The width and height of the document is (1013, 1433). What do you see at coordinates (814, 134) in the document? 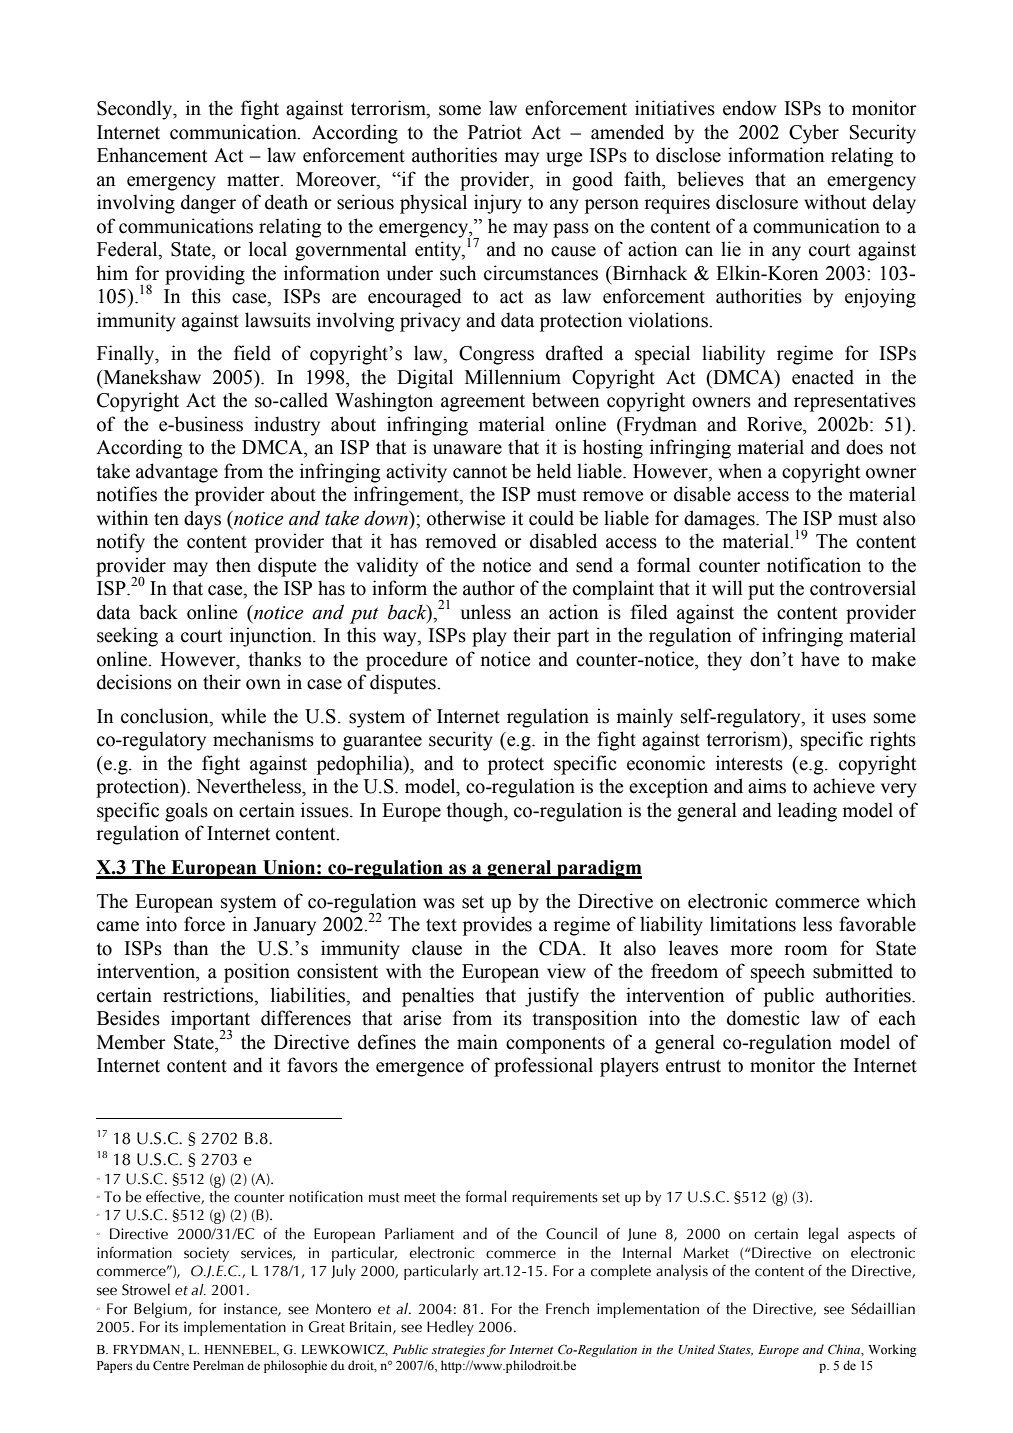
I see `Cyber` at bounding box center [814, 134].
